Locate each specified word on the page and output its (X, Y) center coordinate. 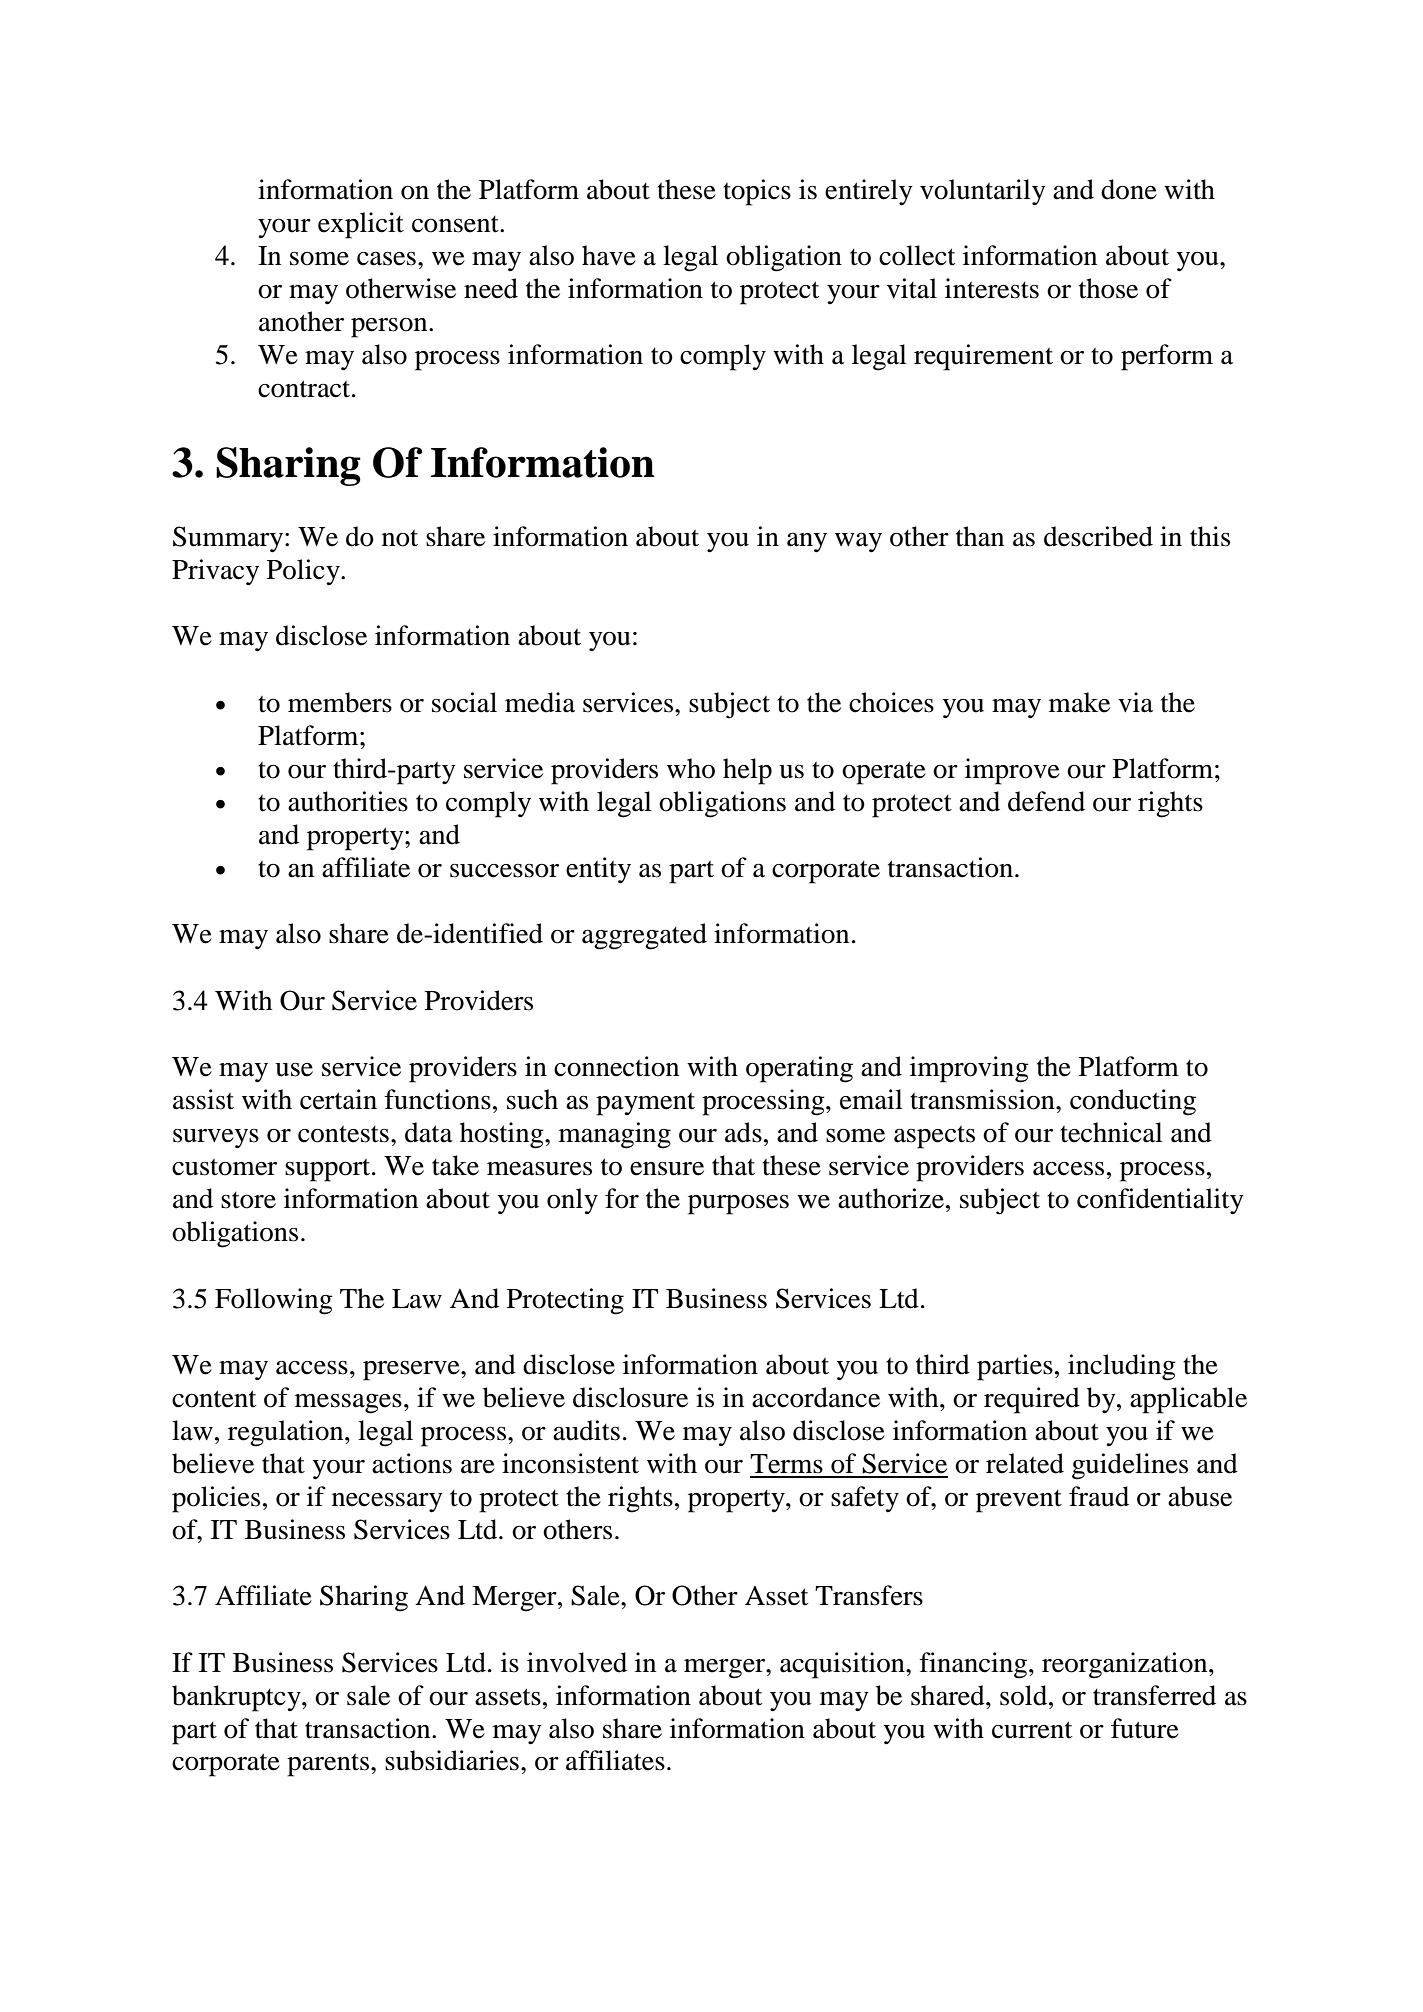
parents (329, 1765)
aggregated (644, 936)
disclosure (630, 1397)
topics (757, 192)
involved (577, 1662)
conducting (1133, 1102)
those (1108, 288)
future (1145, 1728)
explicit (361, 225)
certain (338, 1099)
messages (348, 1404)
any (807, 542)
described (1098, 536)
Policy (304, 572)
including (1122, 1367)
